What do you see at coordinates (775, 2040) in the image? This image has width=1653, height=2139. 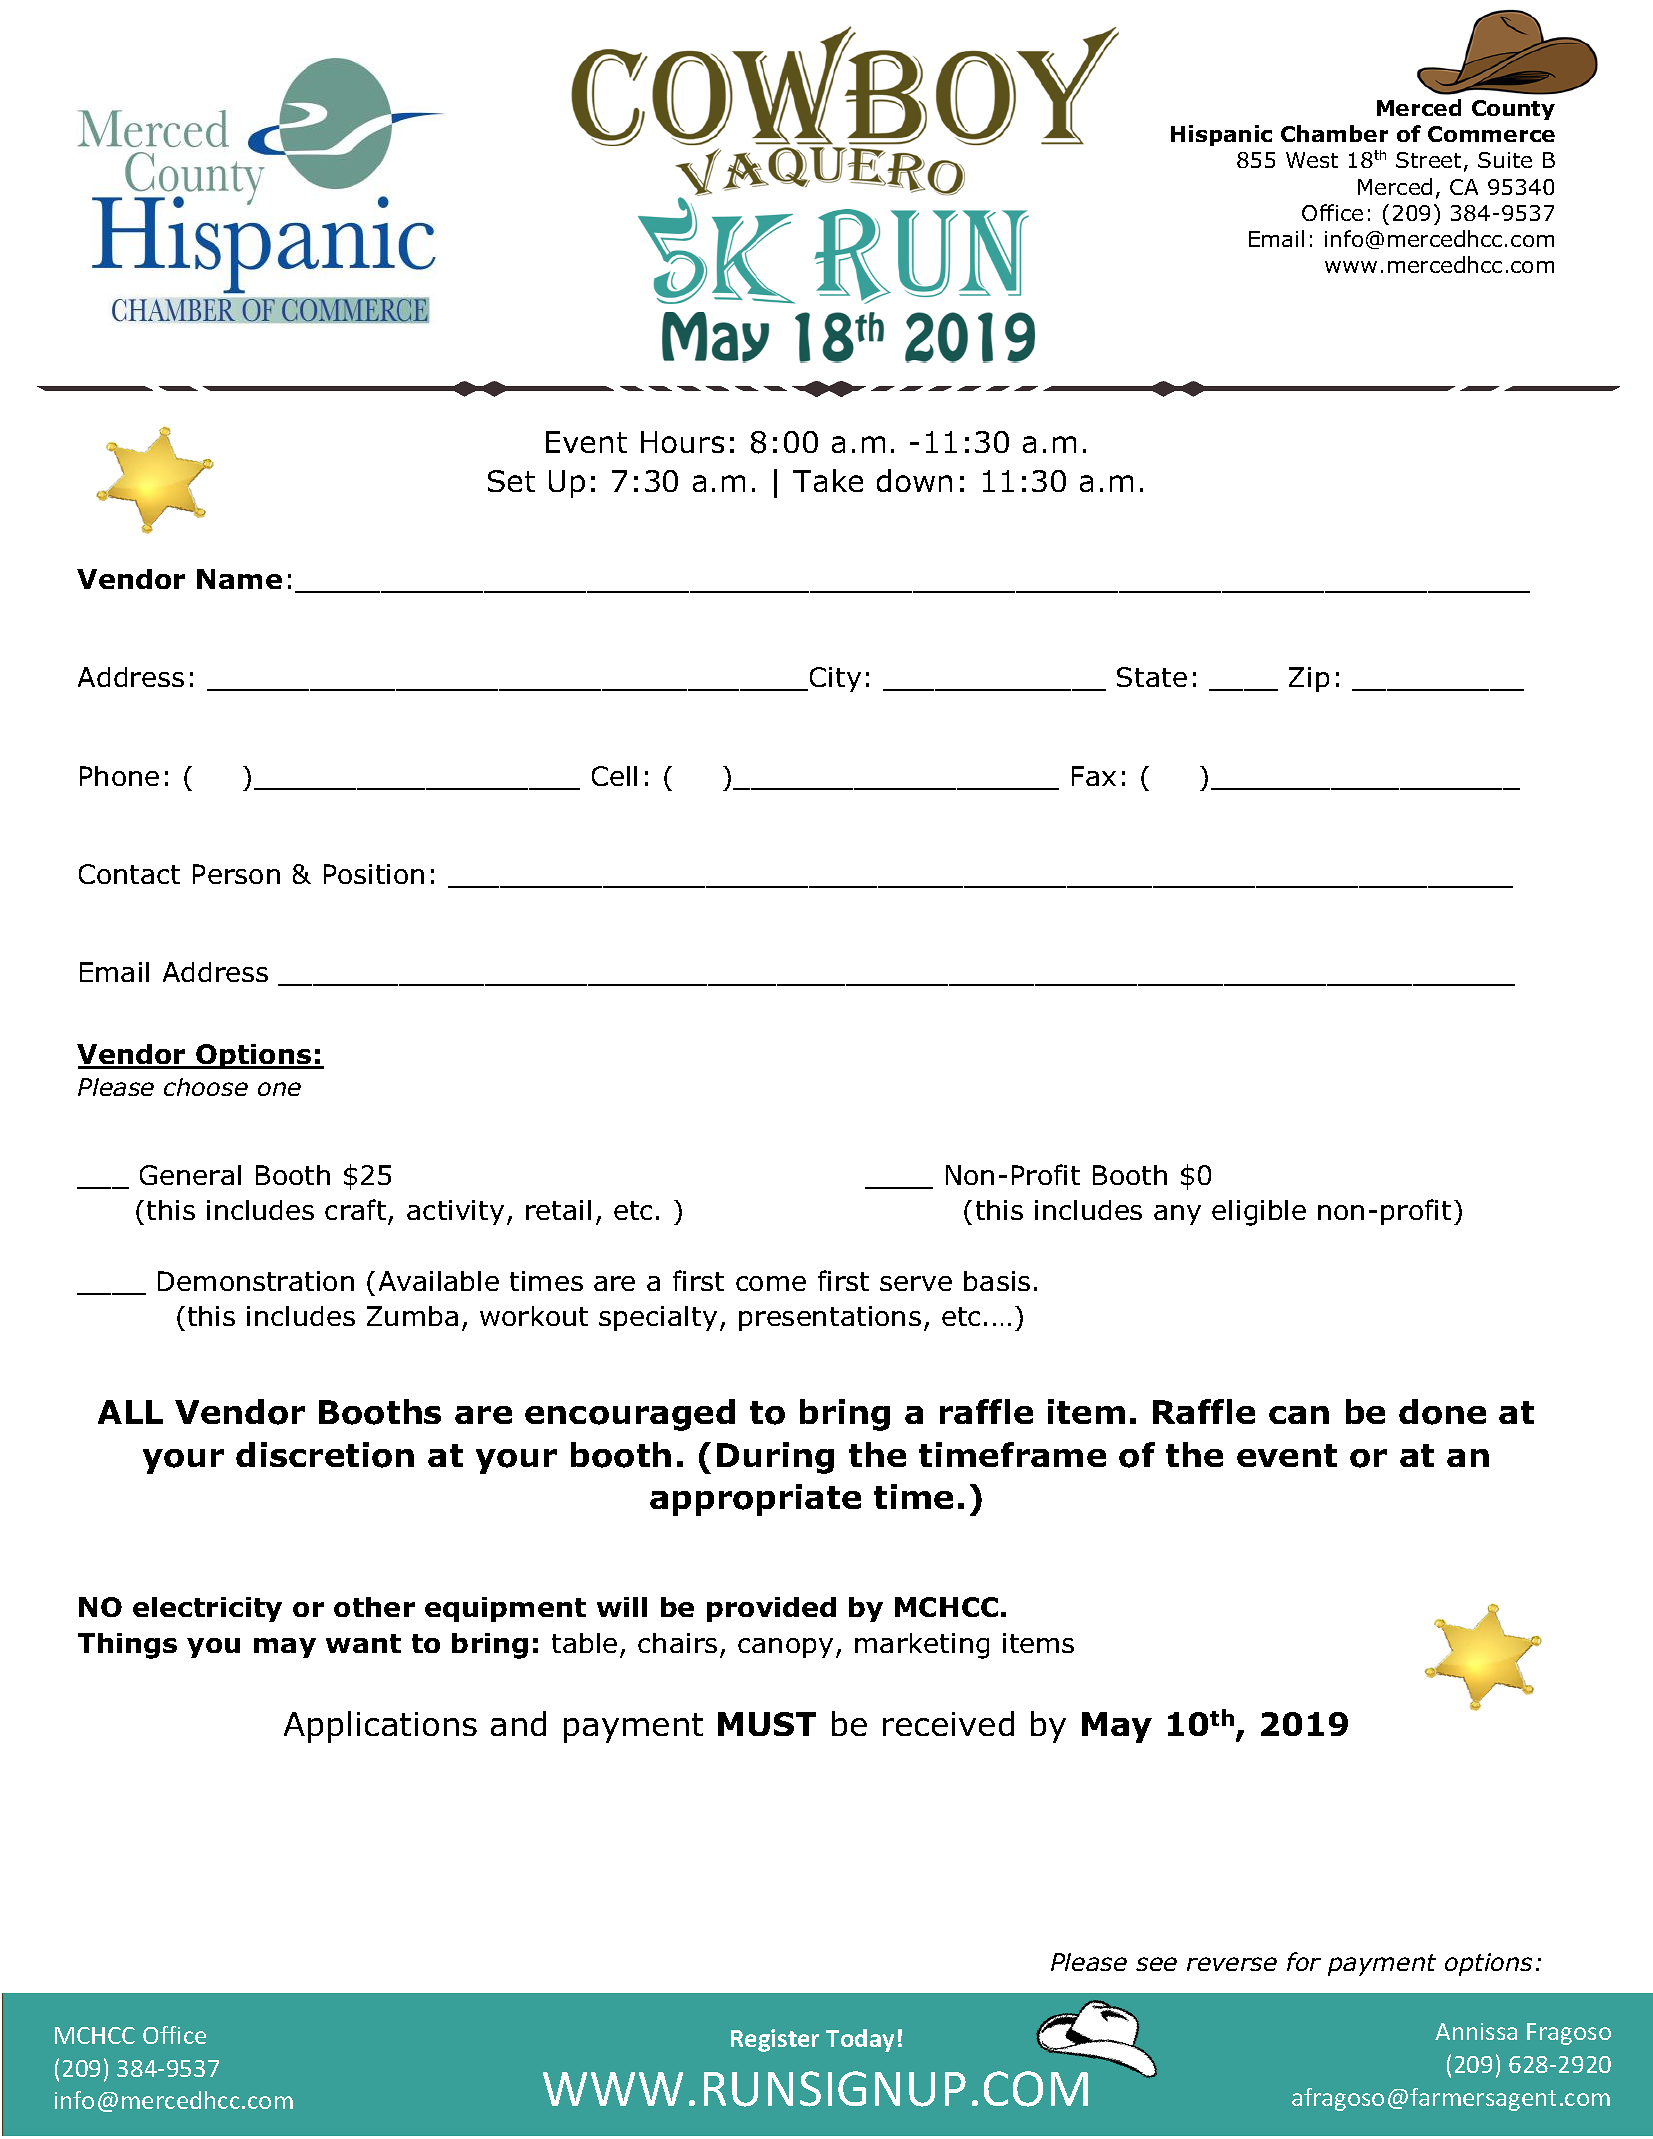 I see `Register` at bounding box center [775, 2040].
